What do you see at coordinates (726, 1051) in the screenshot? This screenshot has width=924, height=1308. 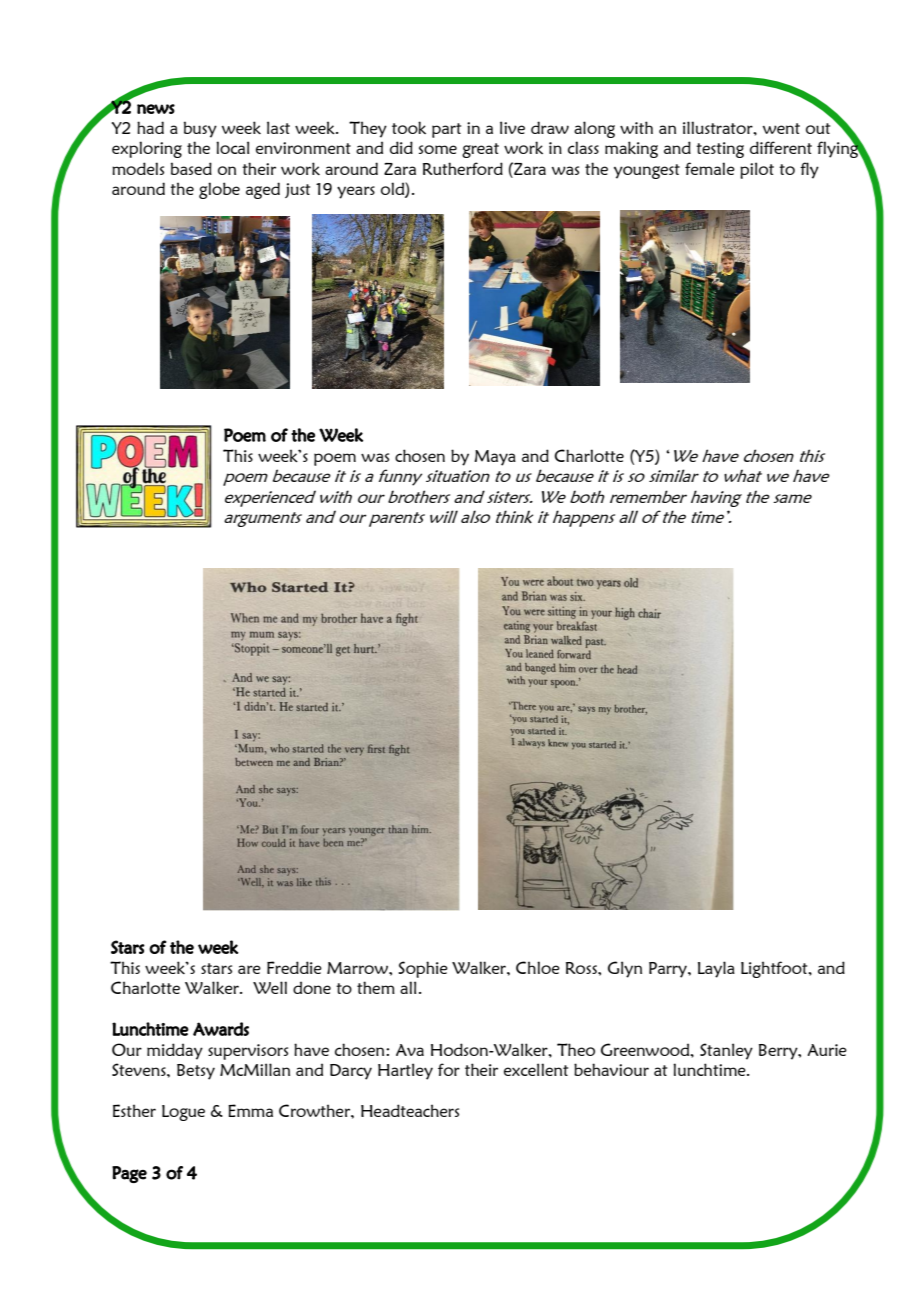 I see `Stanley` at bounding box center [726, 1051].
